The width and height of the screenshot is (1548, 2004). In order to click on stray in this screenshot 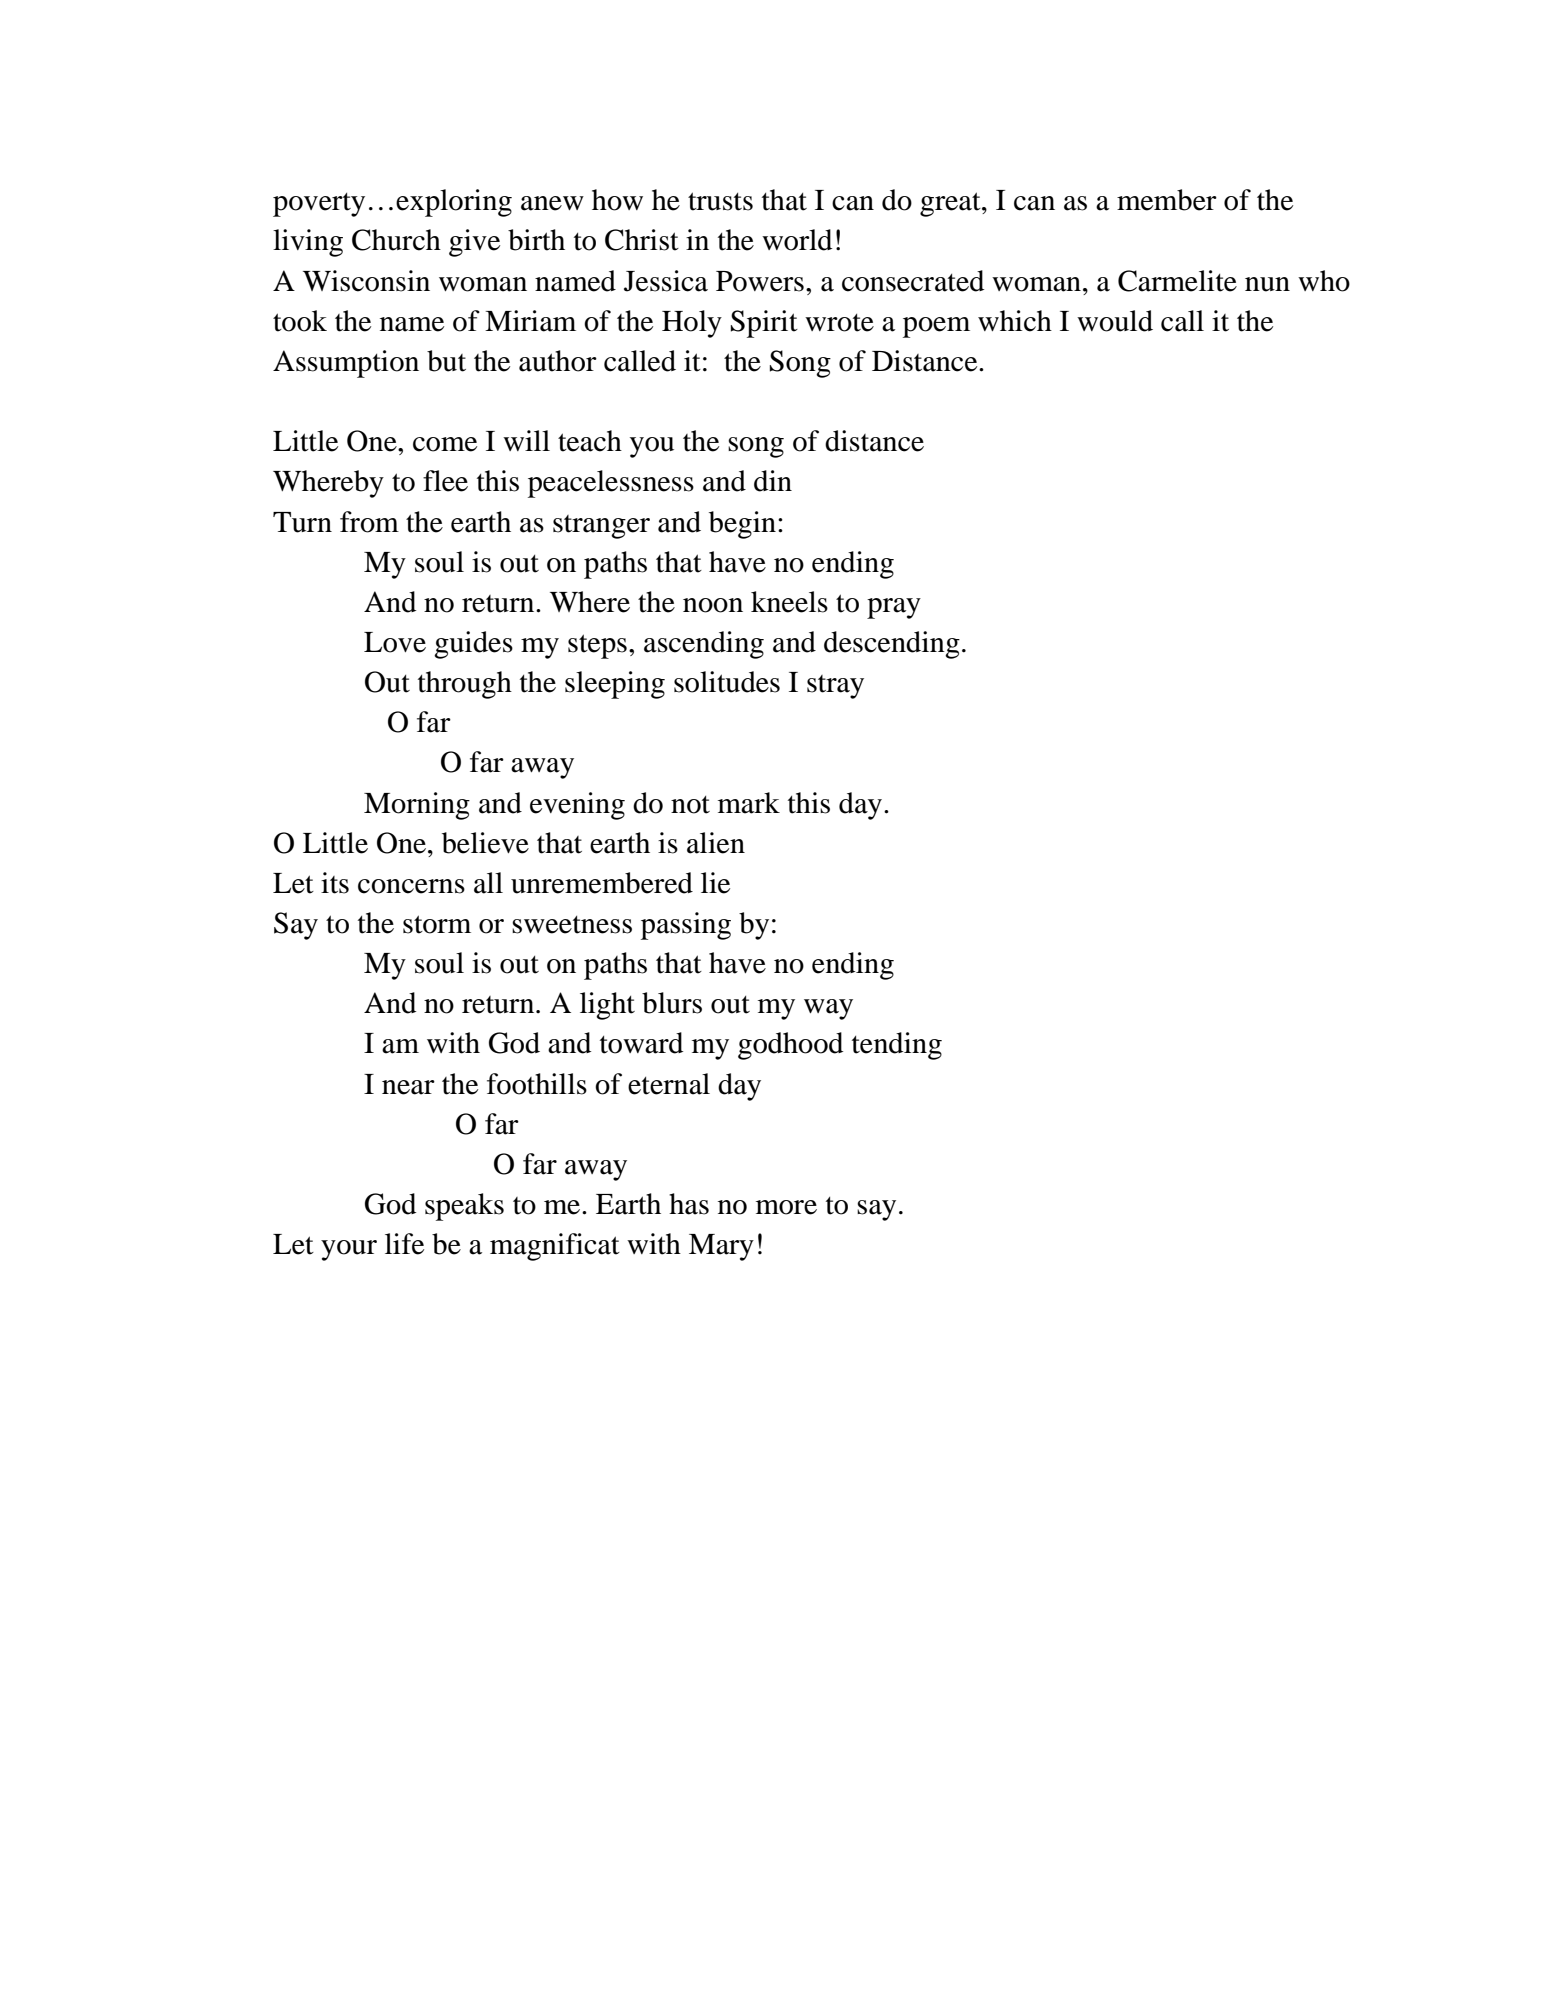, I will do `click(835, 687)`.
